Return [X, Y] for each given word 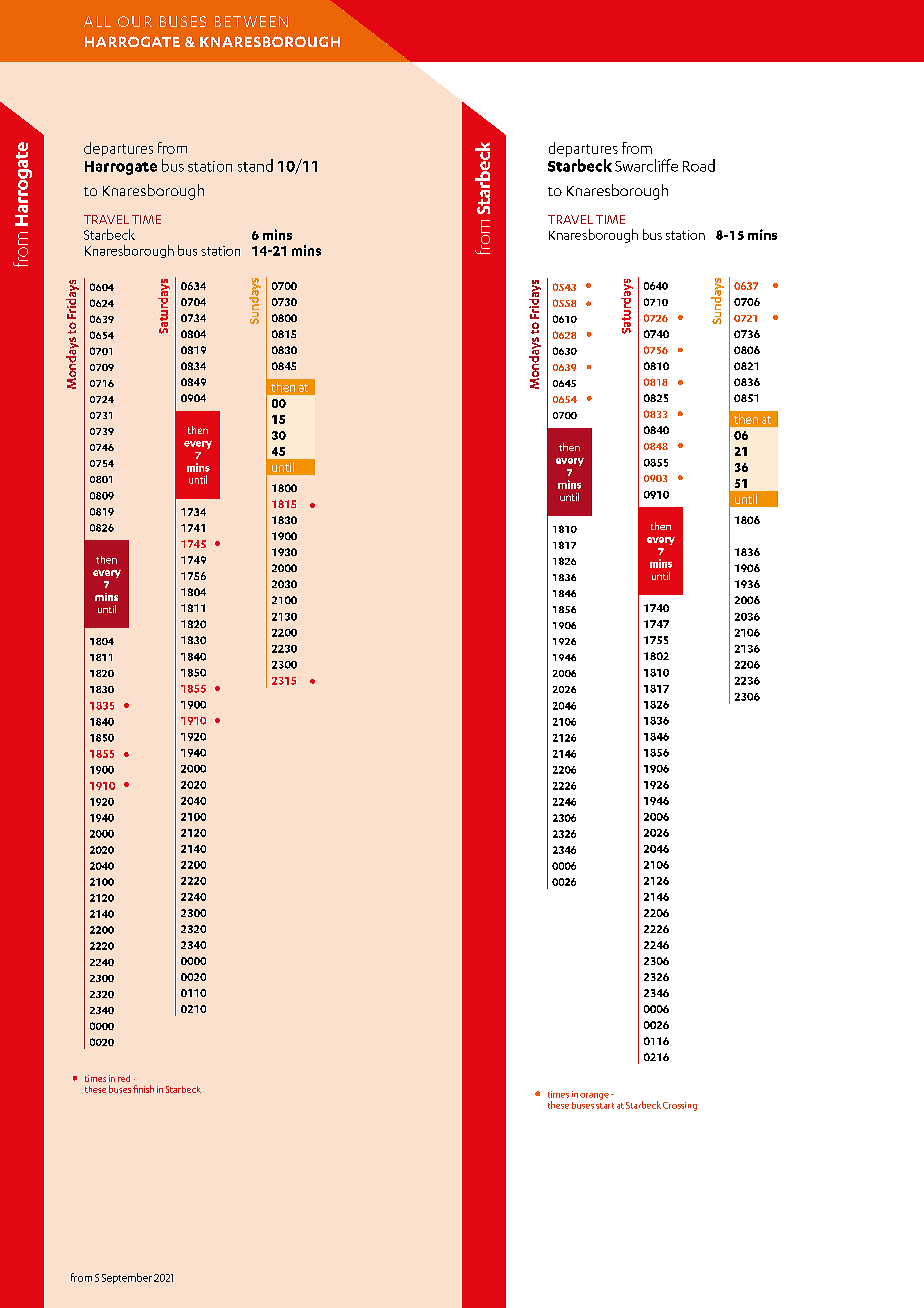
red [124, 1078]
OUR [135, 21]
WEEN [266, 21]
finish [143, 1089]
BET [228, 21]
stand [255, 165]
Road [699, 165]
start [605, 1106]
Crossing [680, 1106]
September [127, 1278]
